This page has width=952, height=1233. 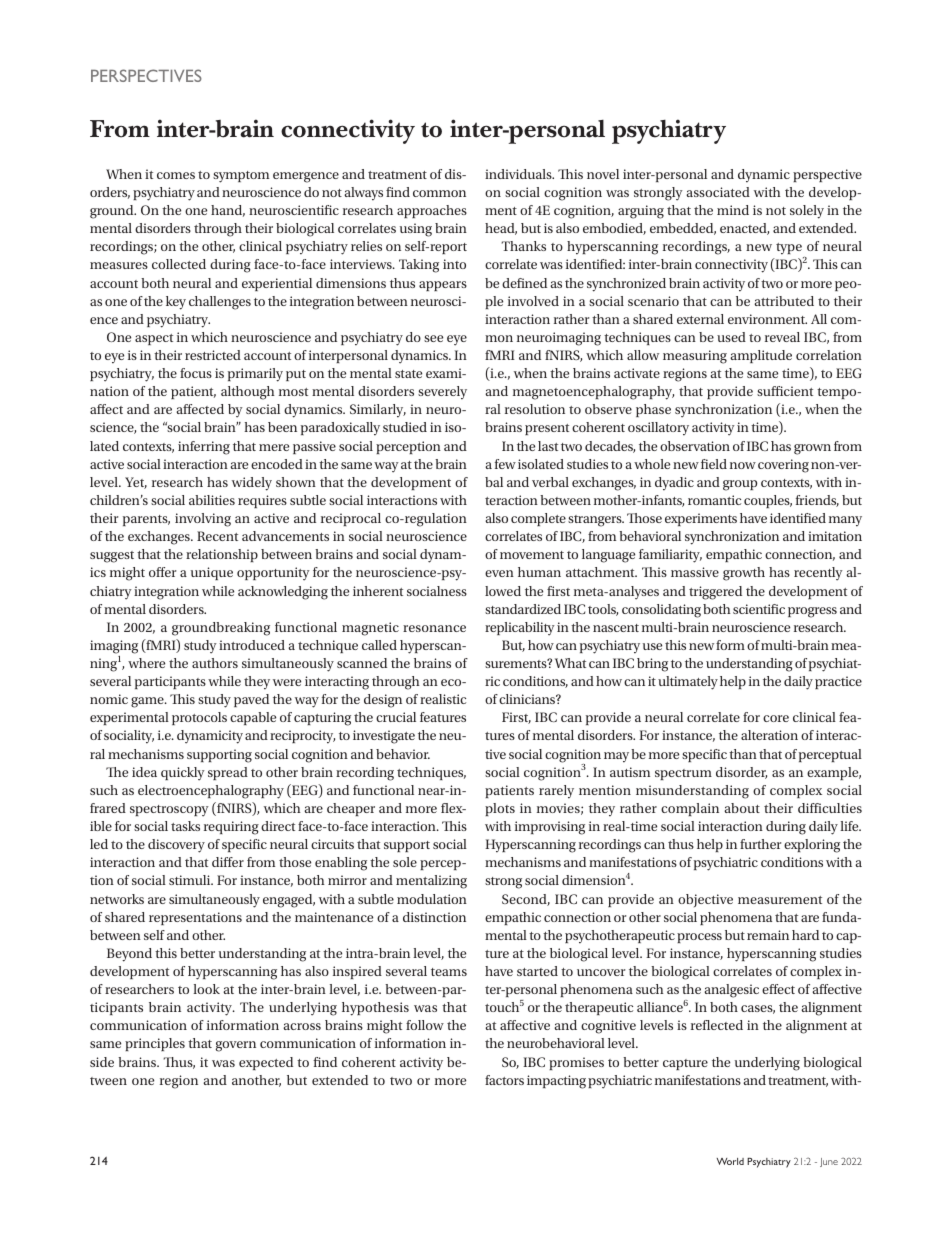 I want to click on authors, so click(x=215, y=663).
